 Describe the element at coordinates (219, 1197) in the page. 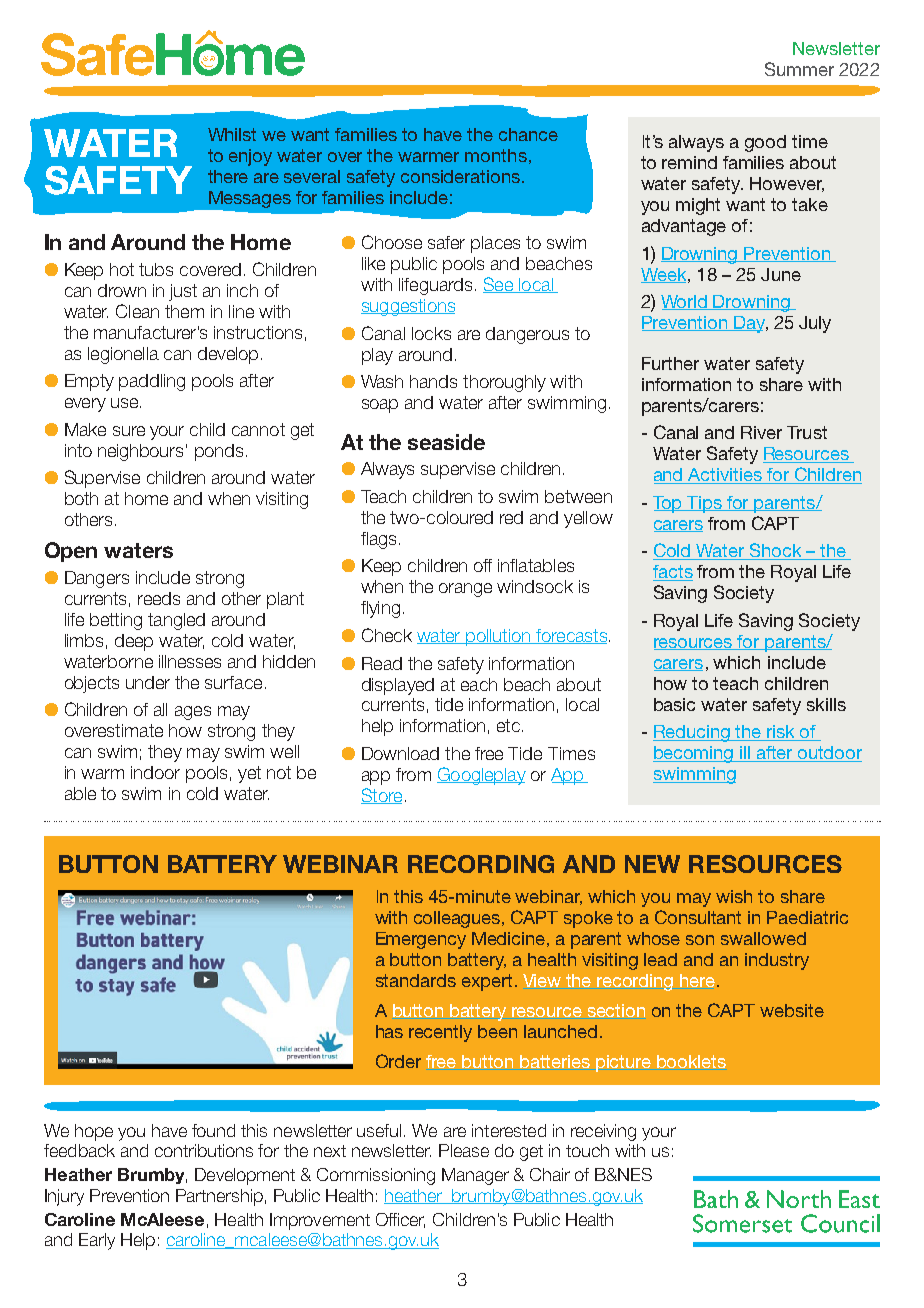

I see `Partnership` at that location.
